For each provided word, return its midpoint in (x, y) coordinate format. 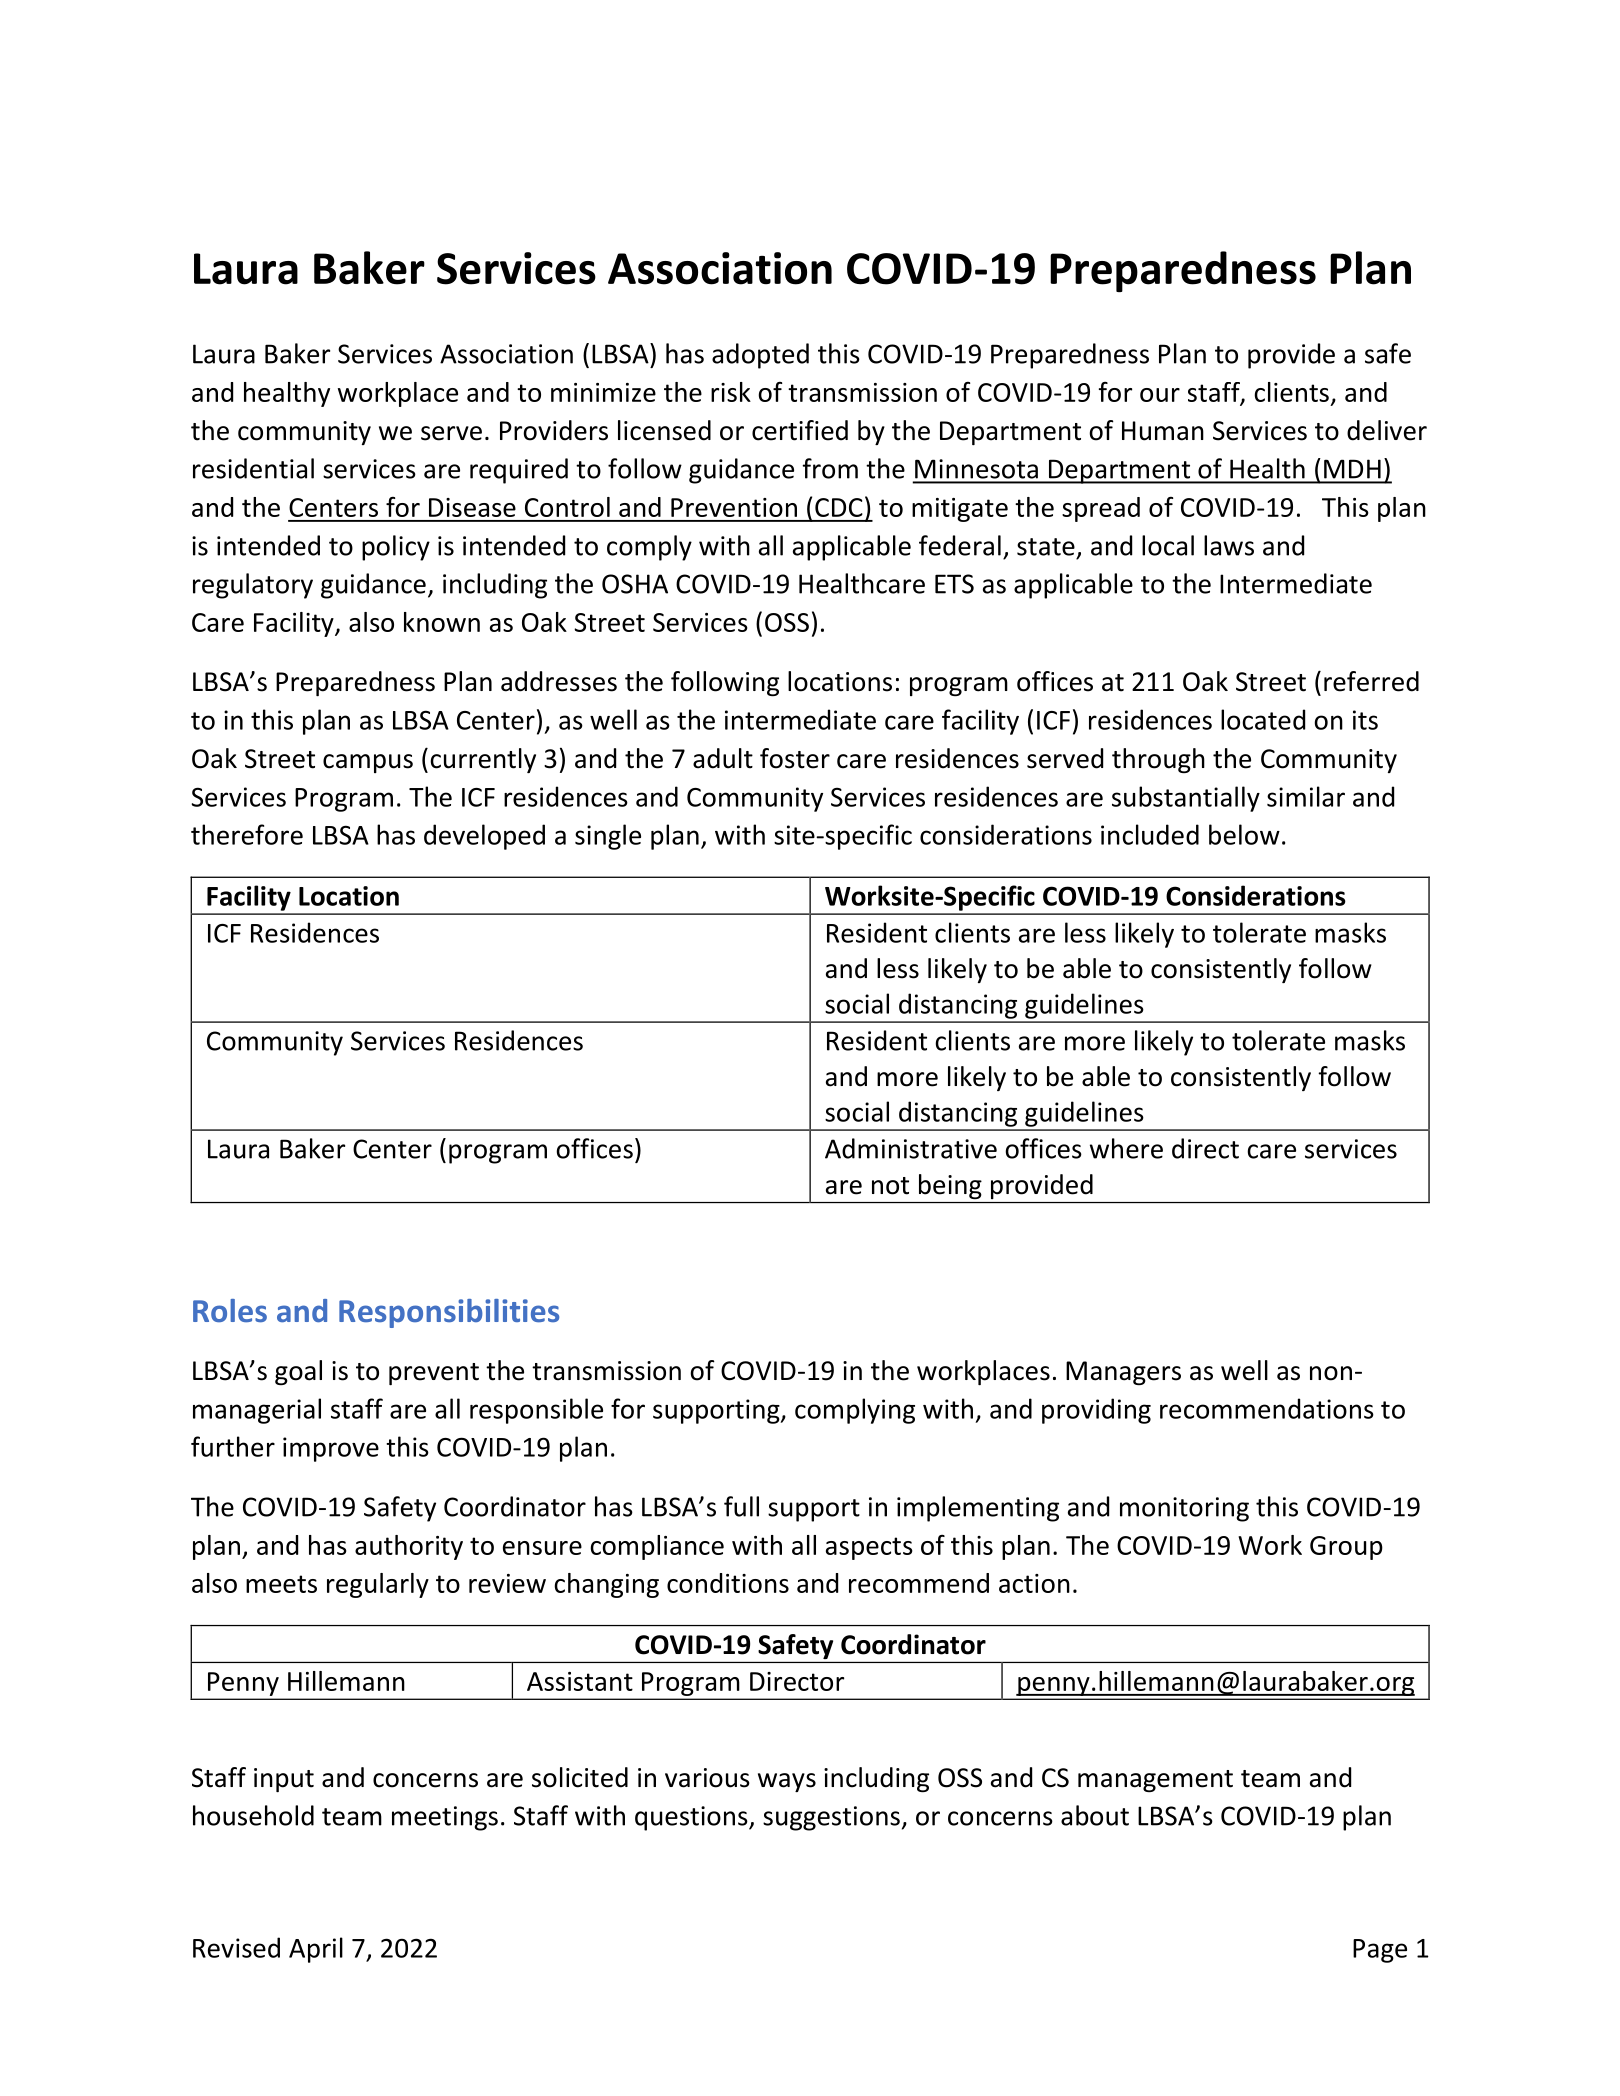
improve (331, 1449)
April (316, 1950)
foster (795, 758)
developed (484, 837)
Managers (1123, 1373)
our (1160, 395)
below (1244, 834)
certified (800, 430)
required (519, 471)
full (741, 1506)
